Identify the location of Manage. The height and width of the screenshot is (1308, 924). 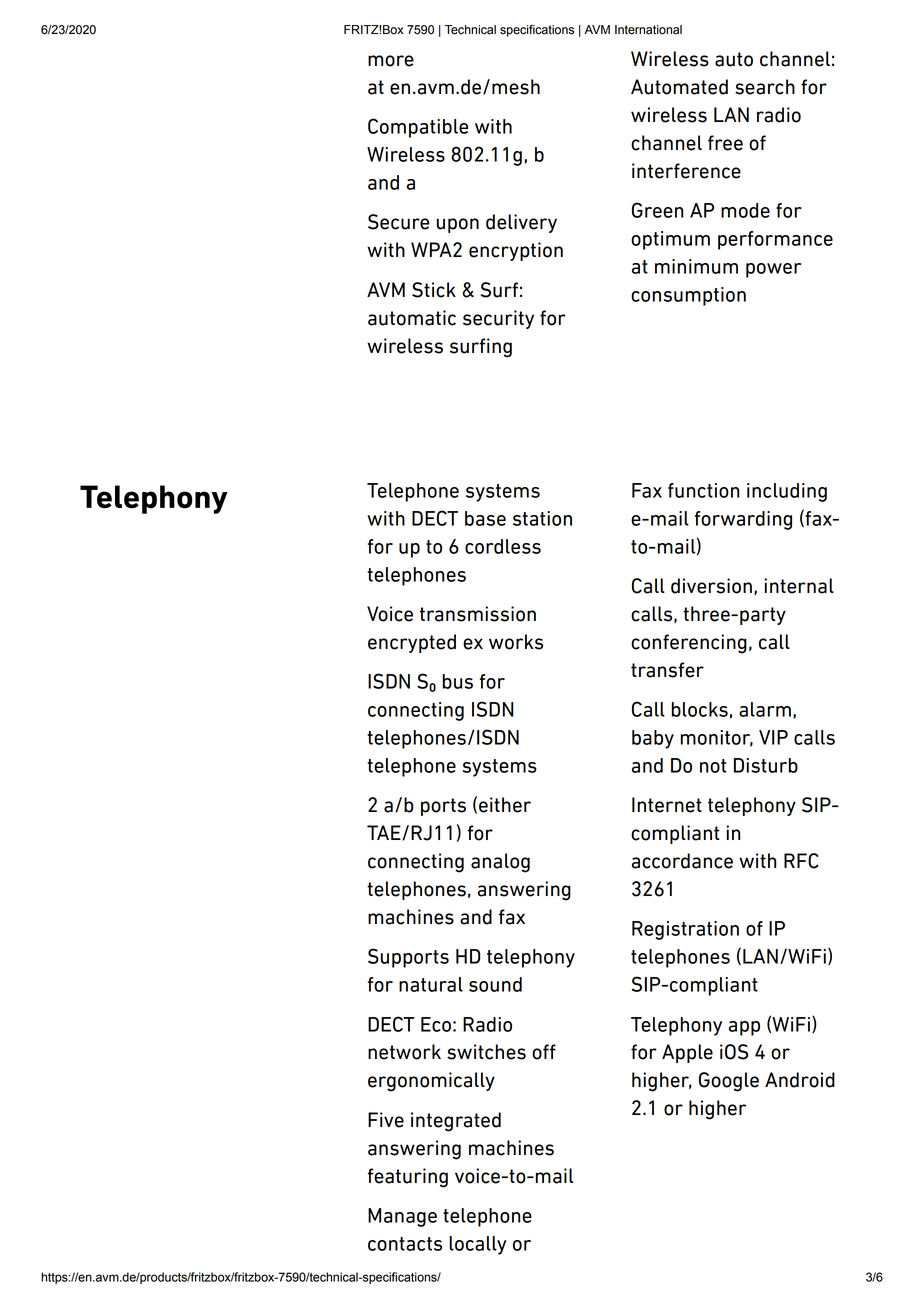
(402, 1217).
